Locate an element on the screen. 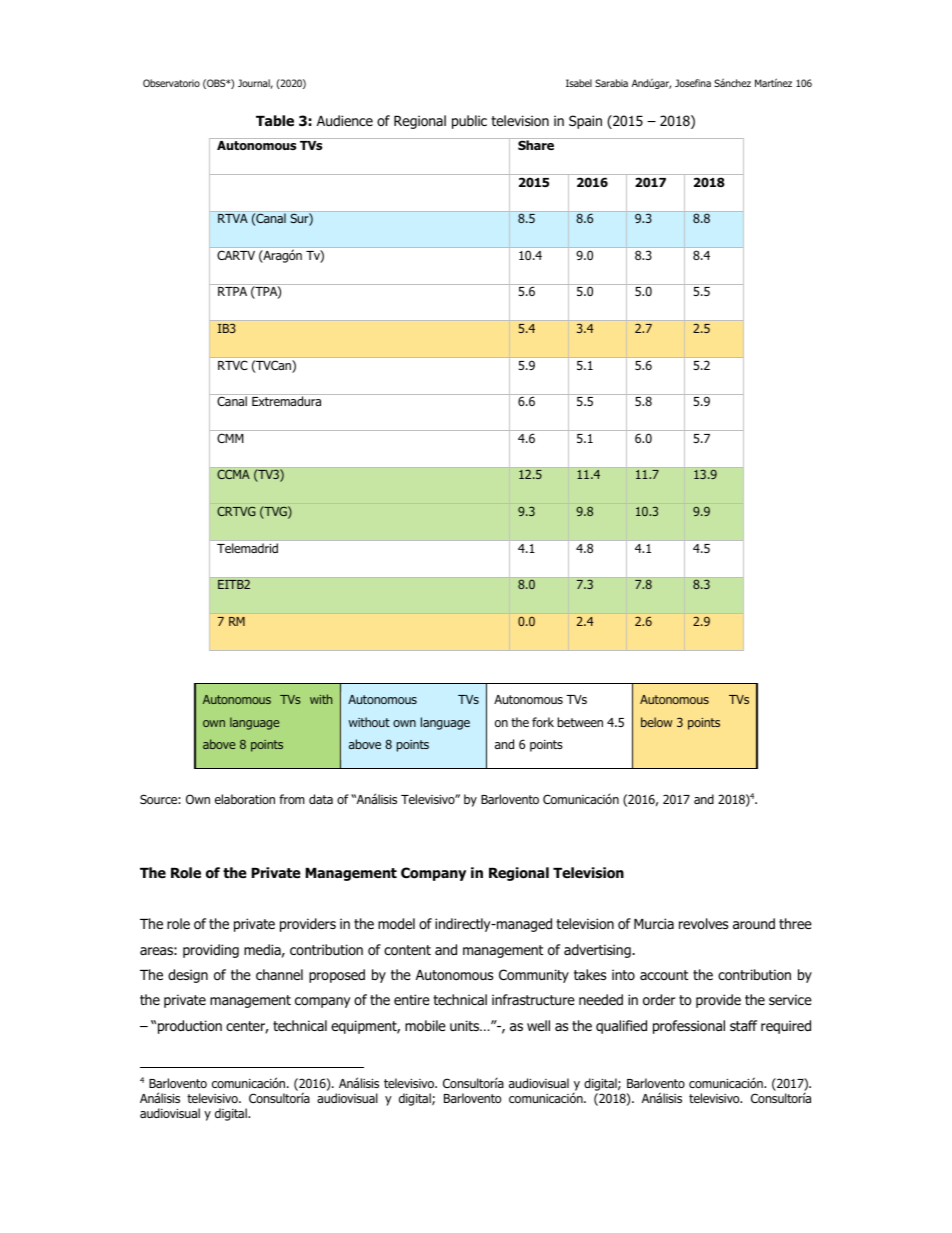  CMM is located at coordinates (230, 438).
